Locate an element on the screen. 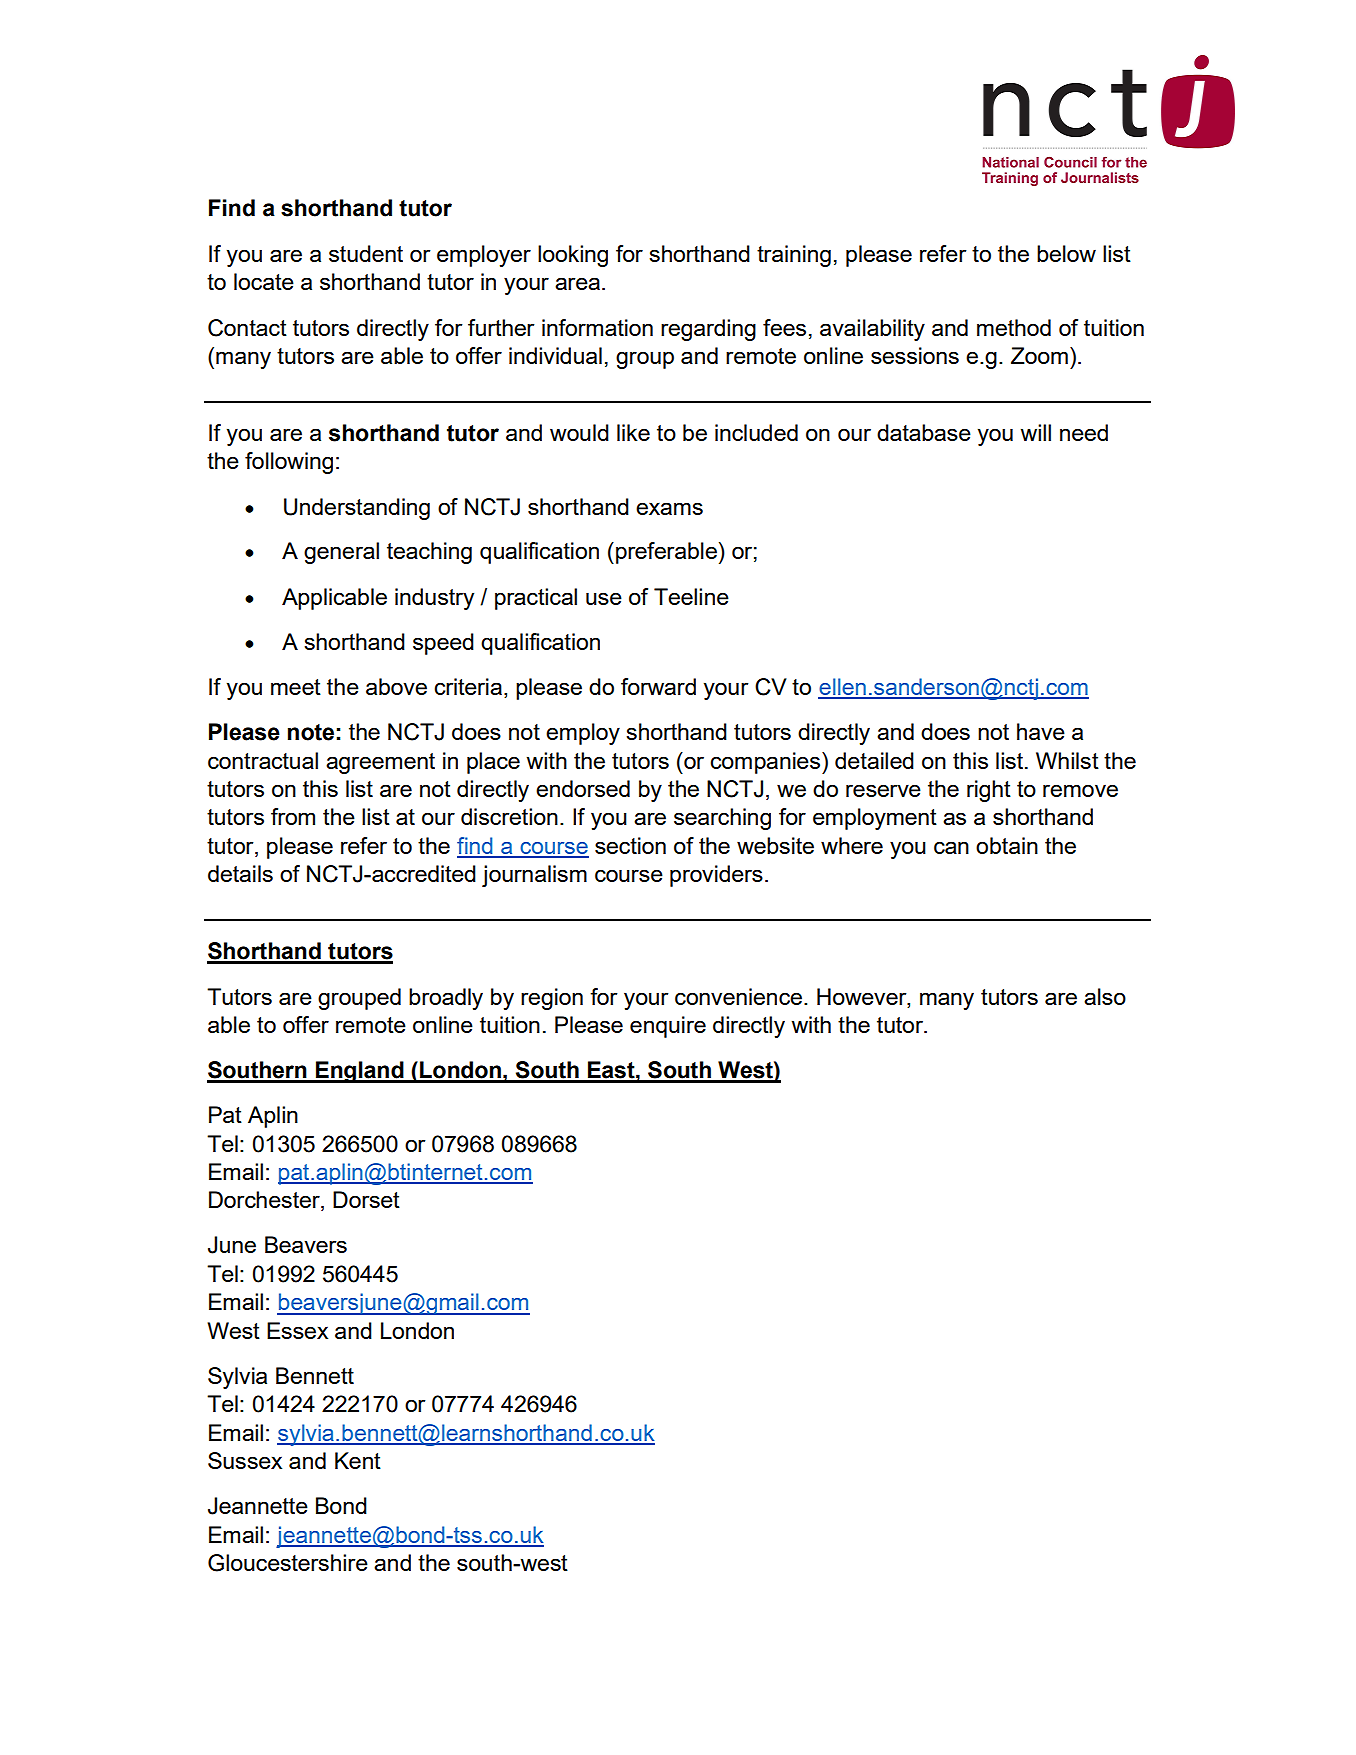  regarding is located at coordinates (708, 330).
